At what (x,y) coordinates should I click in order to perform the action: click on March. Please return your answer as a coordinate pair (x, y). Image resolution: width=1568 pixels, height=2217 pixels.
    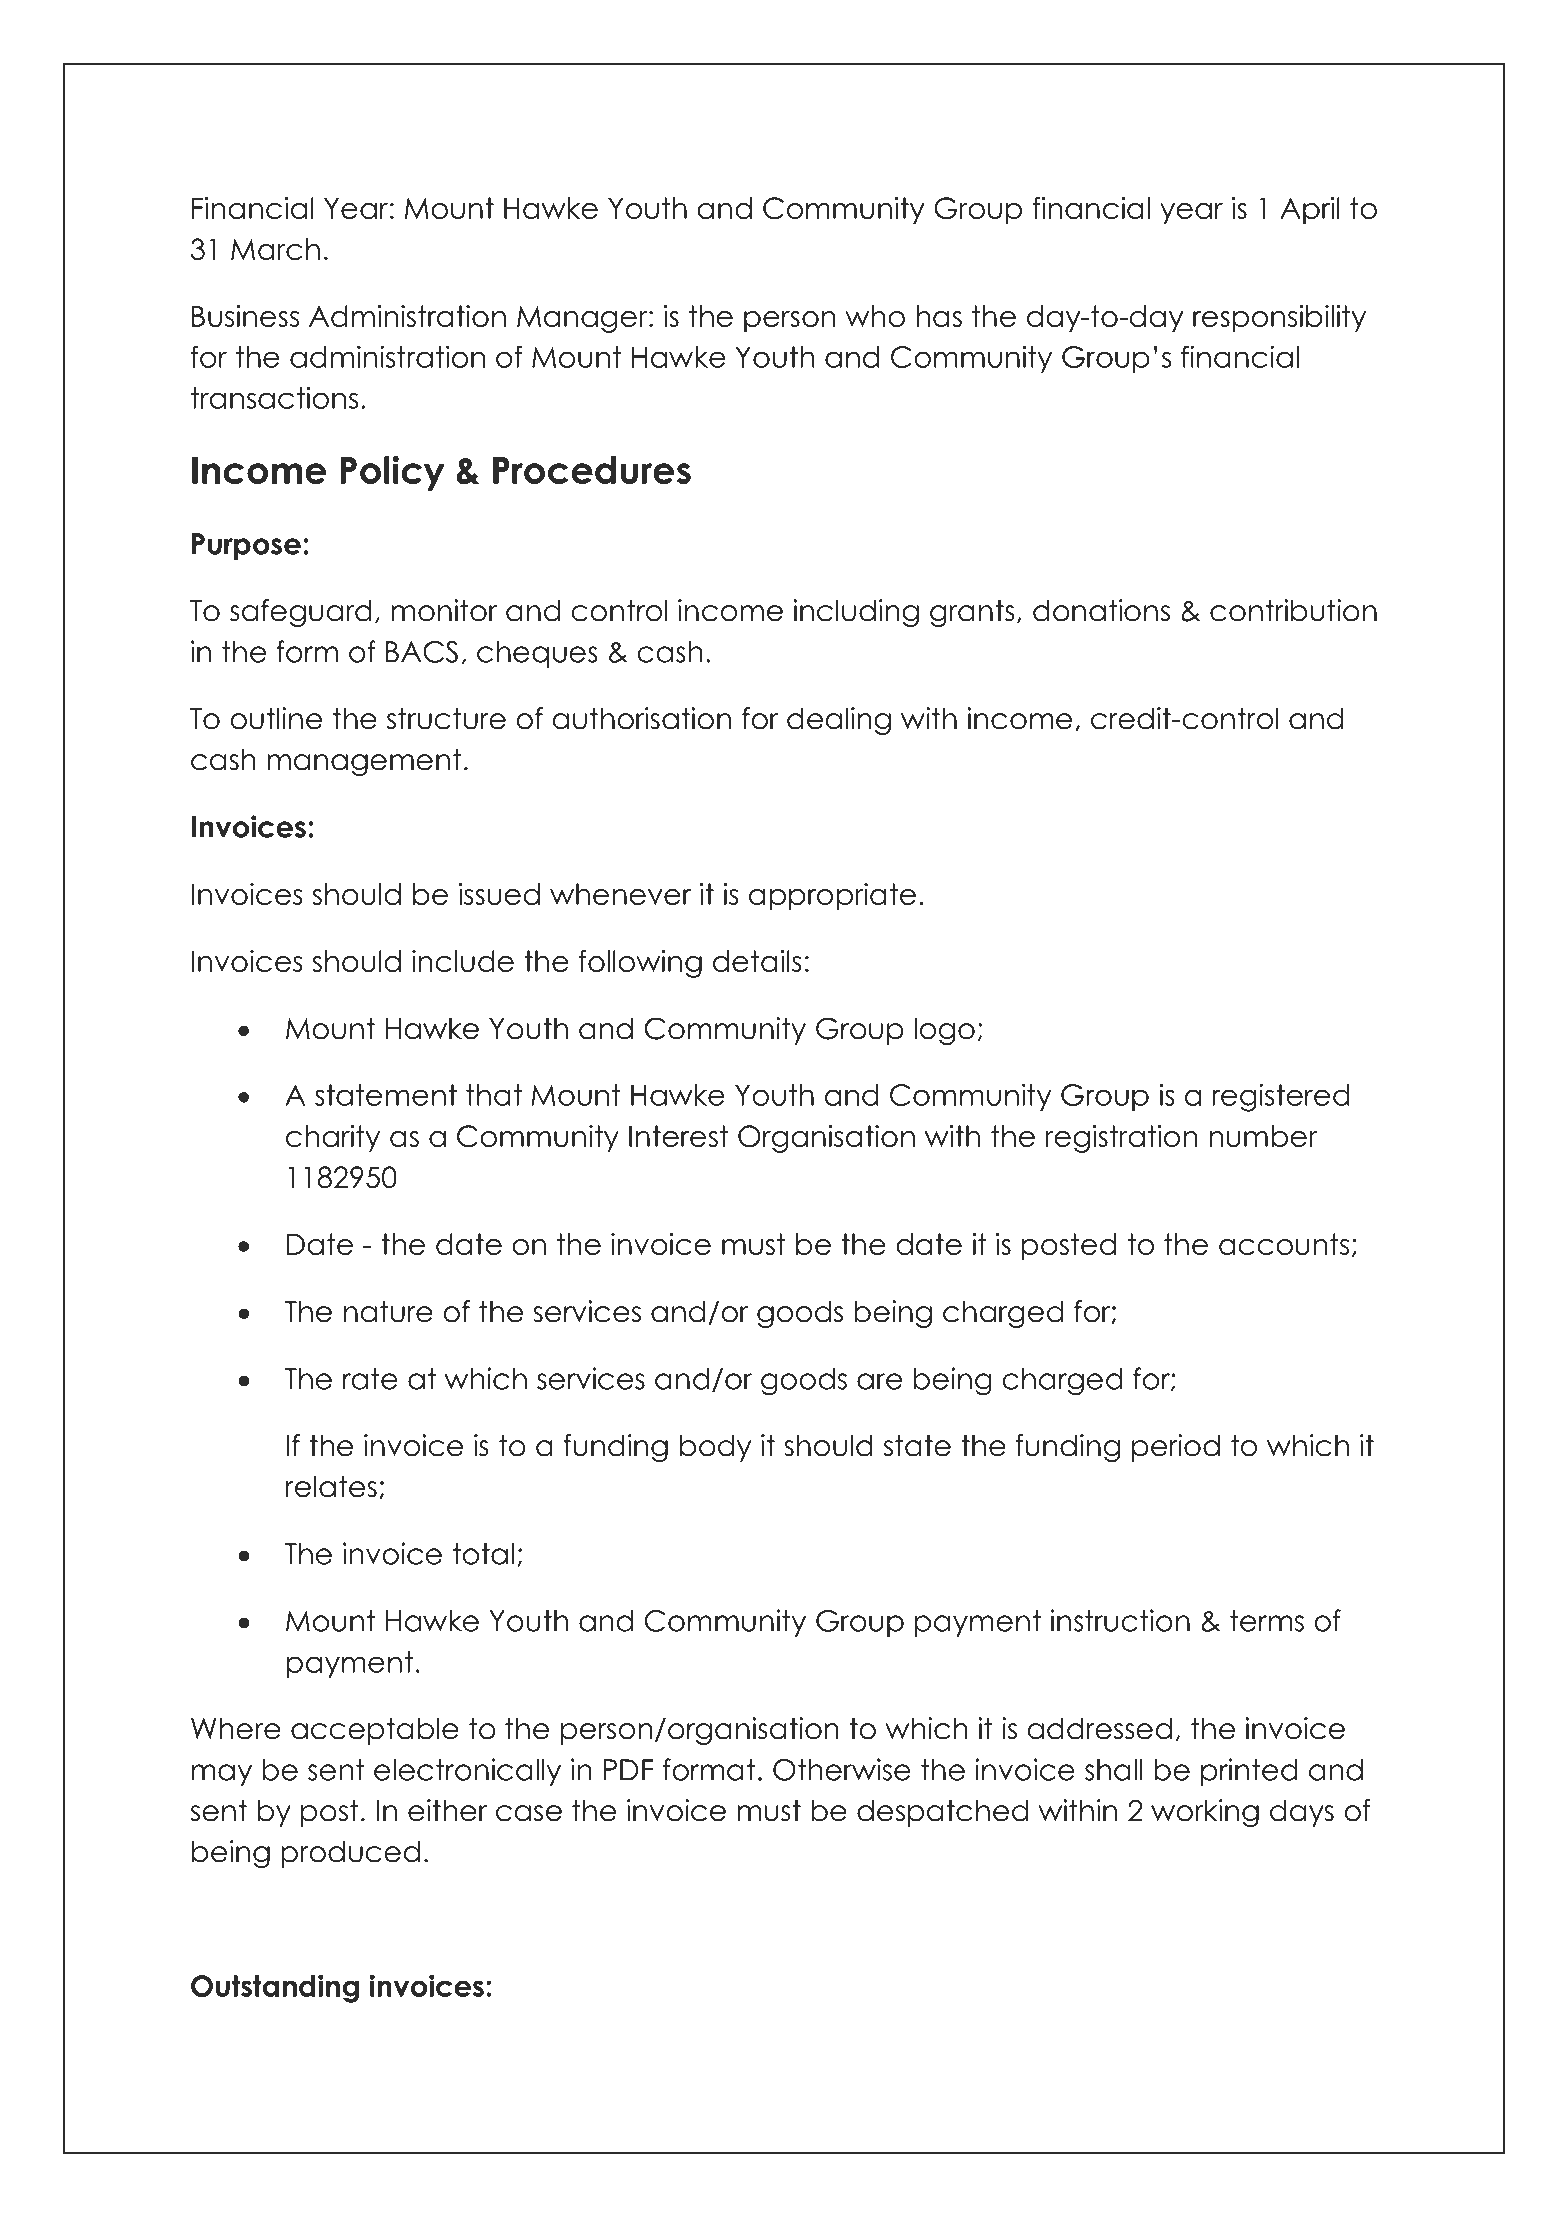
    Looking at the image, I should click on (275, 249).
